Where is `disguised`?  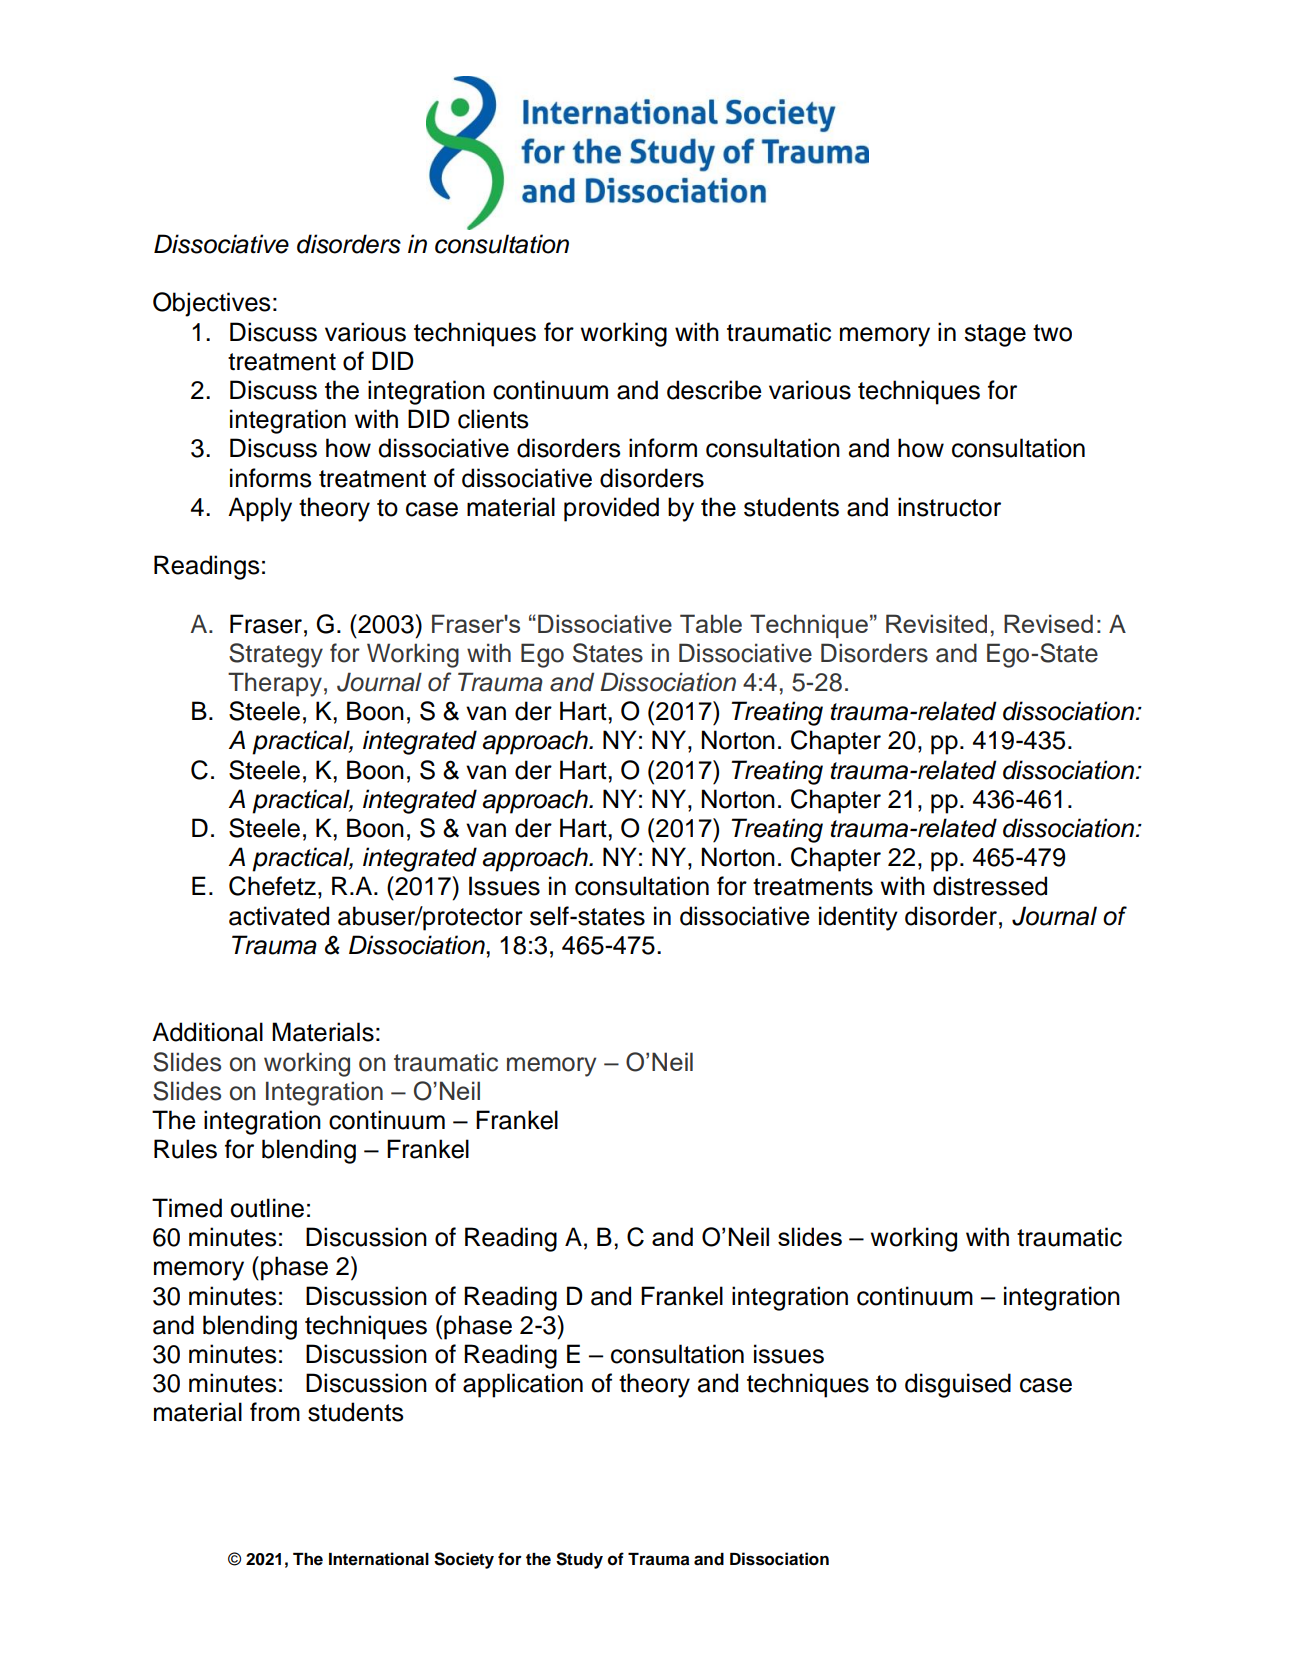 disguised is located at coordinates (958, 1385).
